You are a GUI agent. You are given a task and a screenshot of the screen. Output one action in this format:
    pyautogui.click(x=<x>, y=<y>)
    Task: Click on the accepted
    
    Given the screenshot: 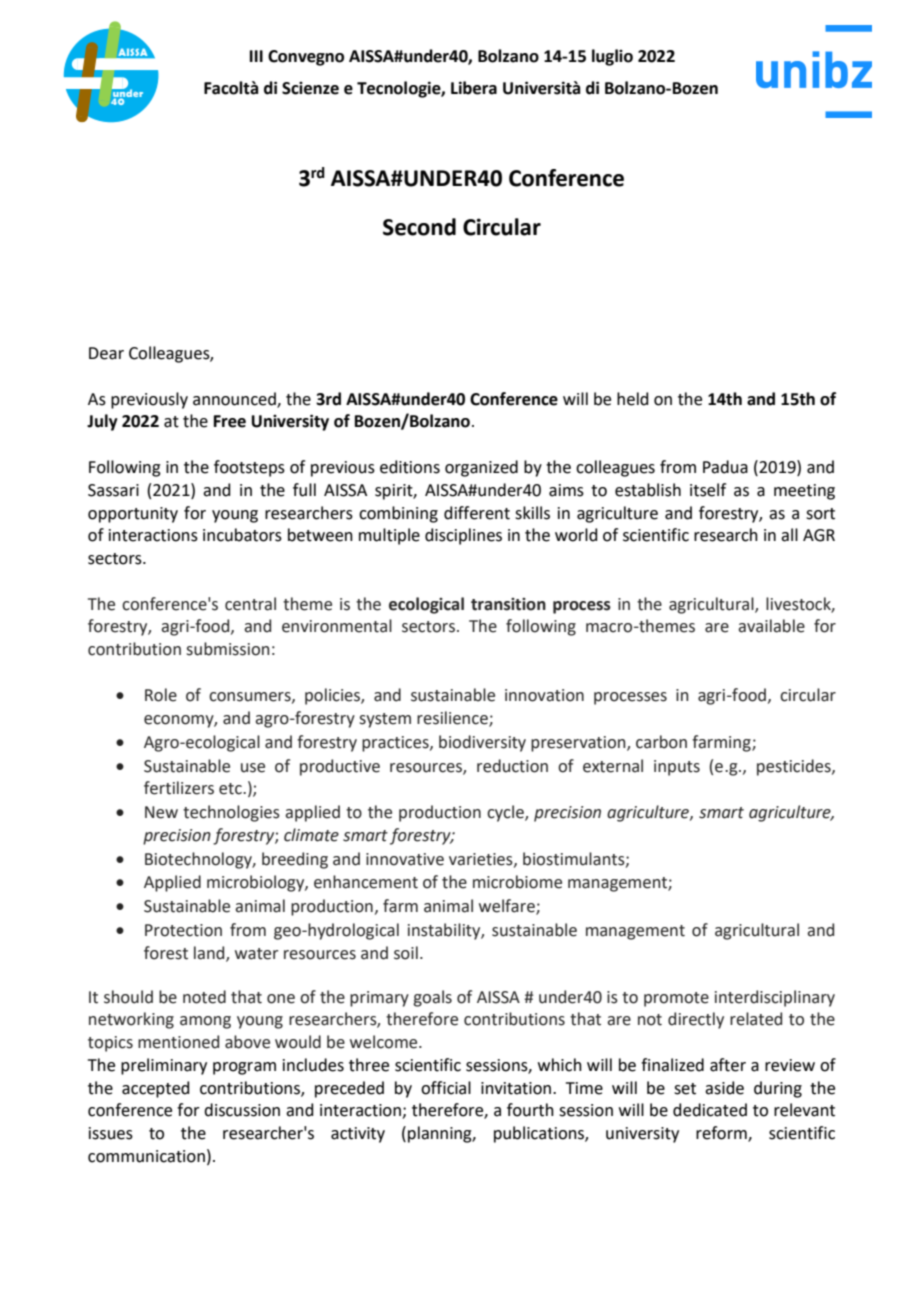 What is the action you would take?
    pyautogui.click(x=156, y=1089)
